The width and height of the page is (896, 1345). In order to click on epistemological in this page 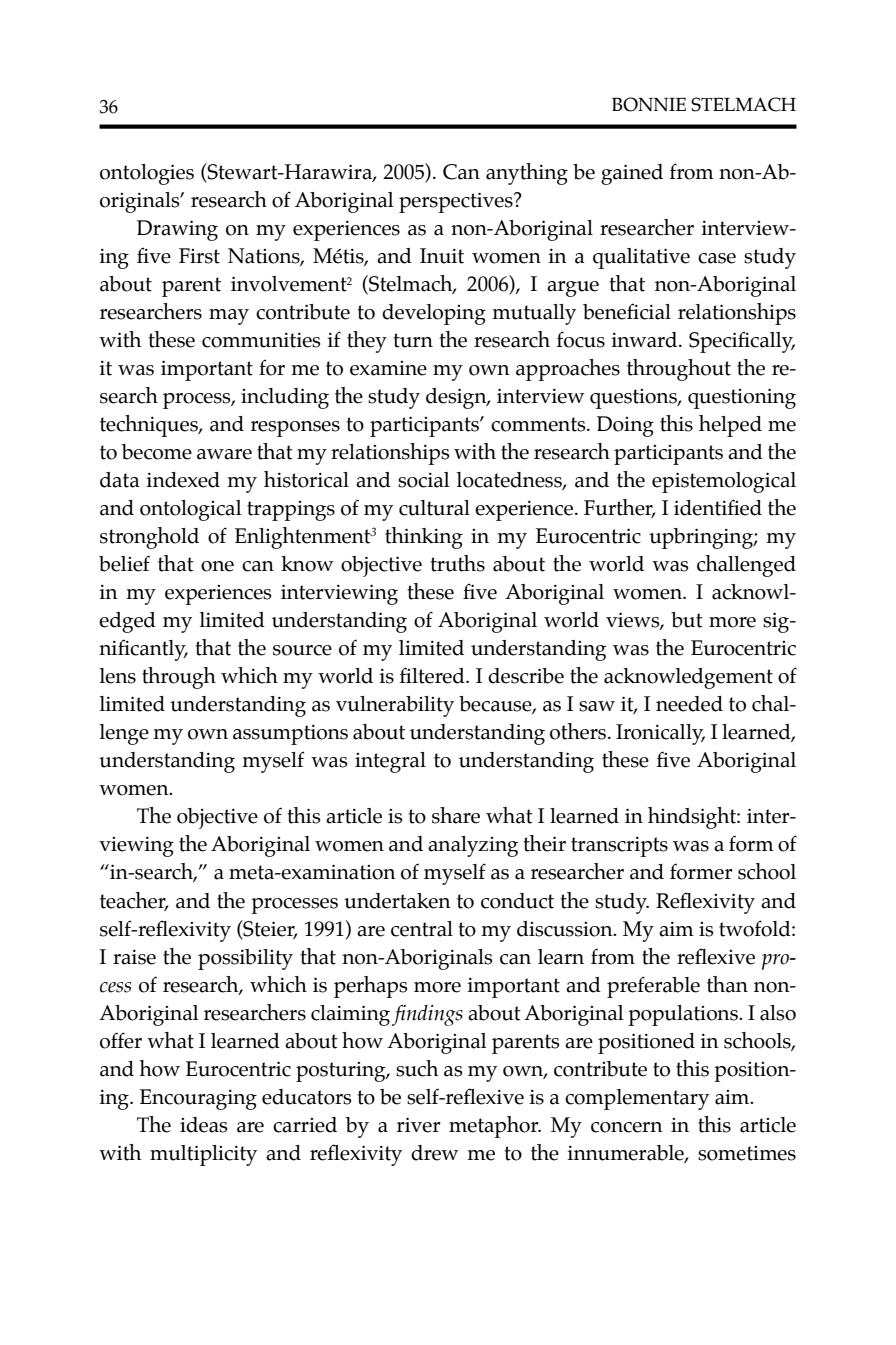, I will do `click(724, 482)`.
